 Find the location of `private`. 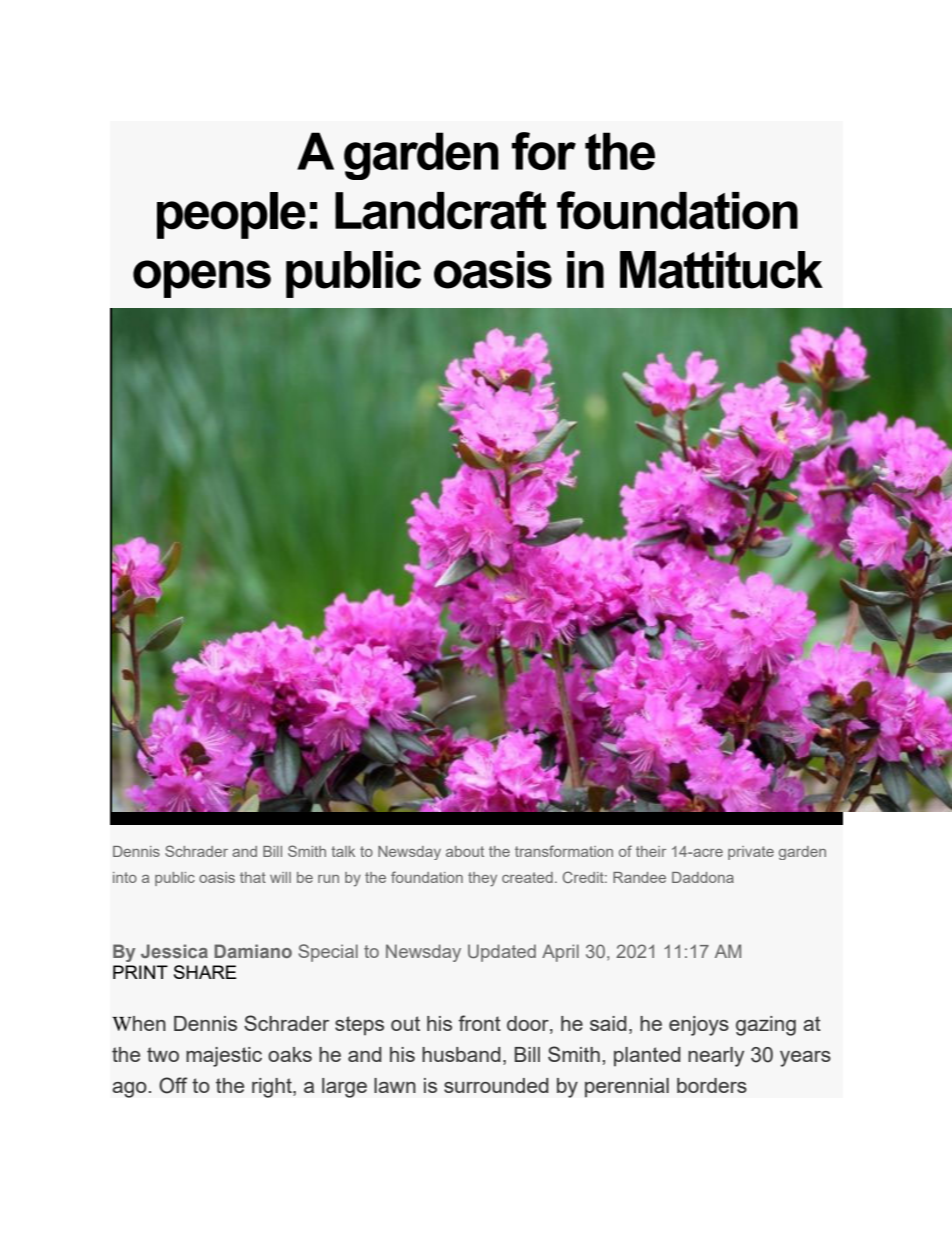

private is located at coordinates (751, 853).
